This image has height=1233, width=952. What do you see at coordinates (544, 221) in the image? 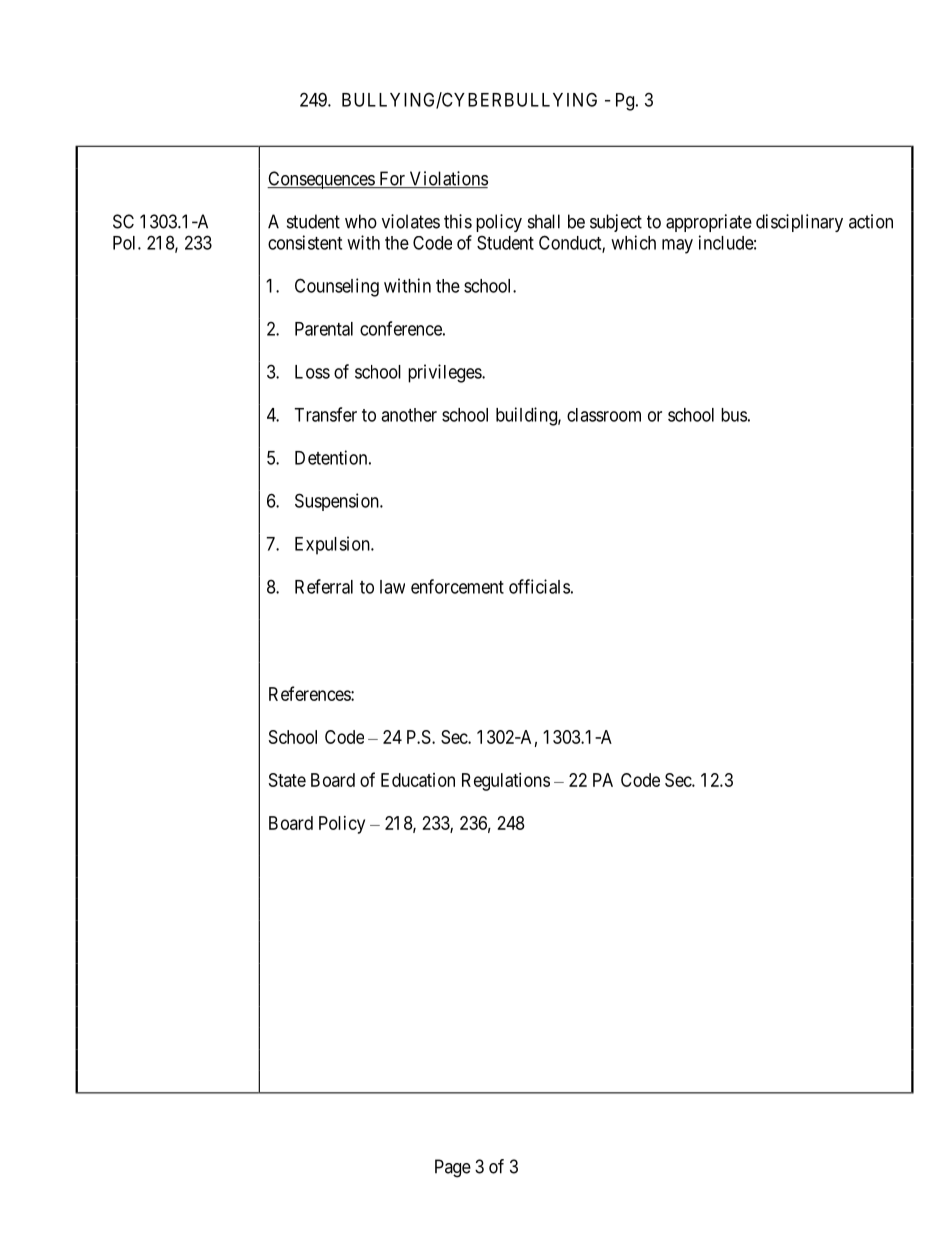
I see `shall` at bounding box center [544, 221].
